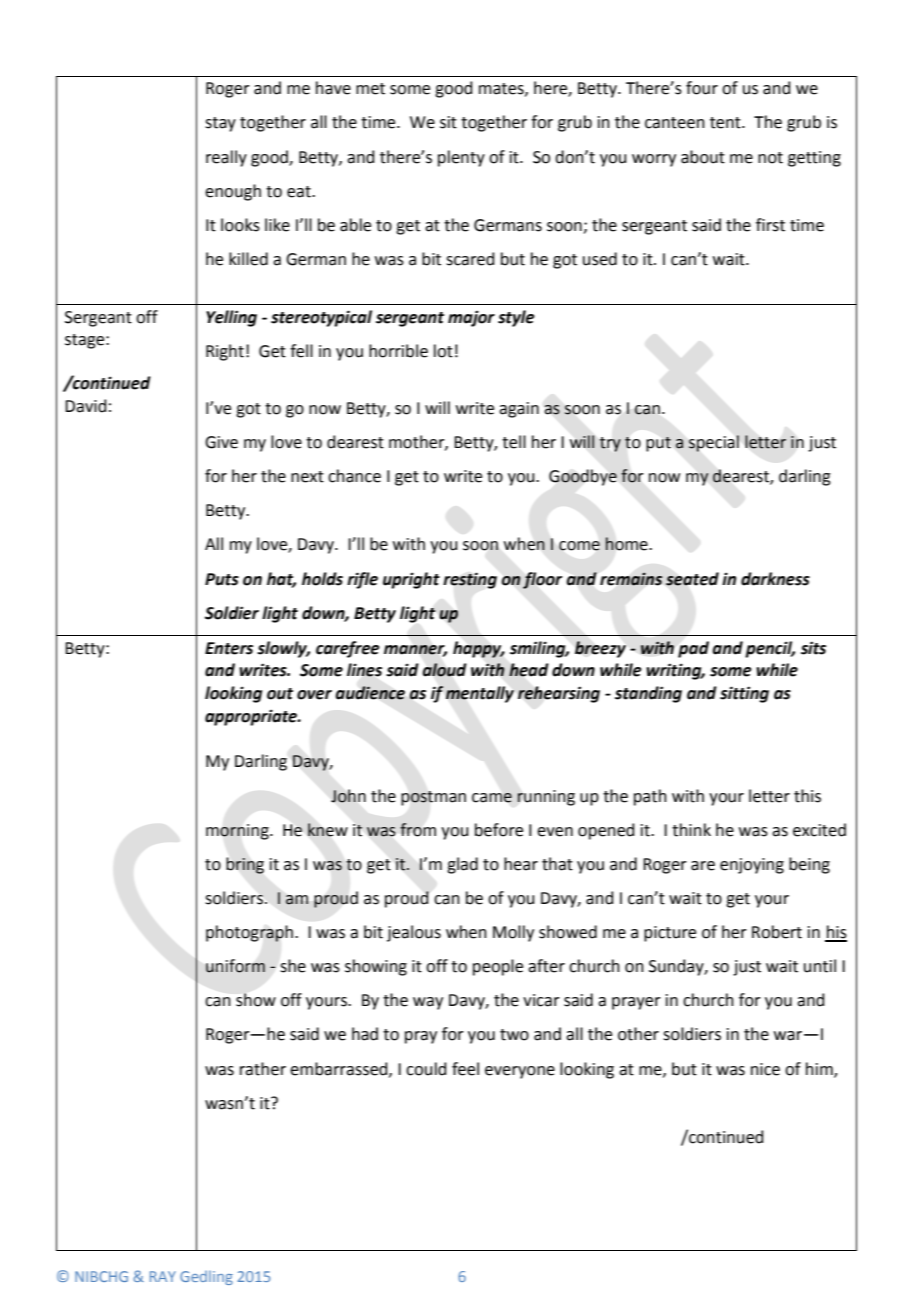  I want to click on rather, so click(263, 1069).
